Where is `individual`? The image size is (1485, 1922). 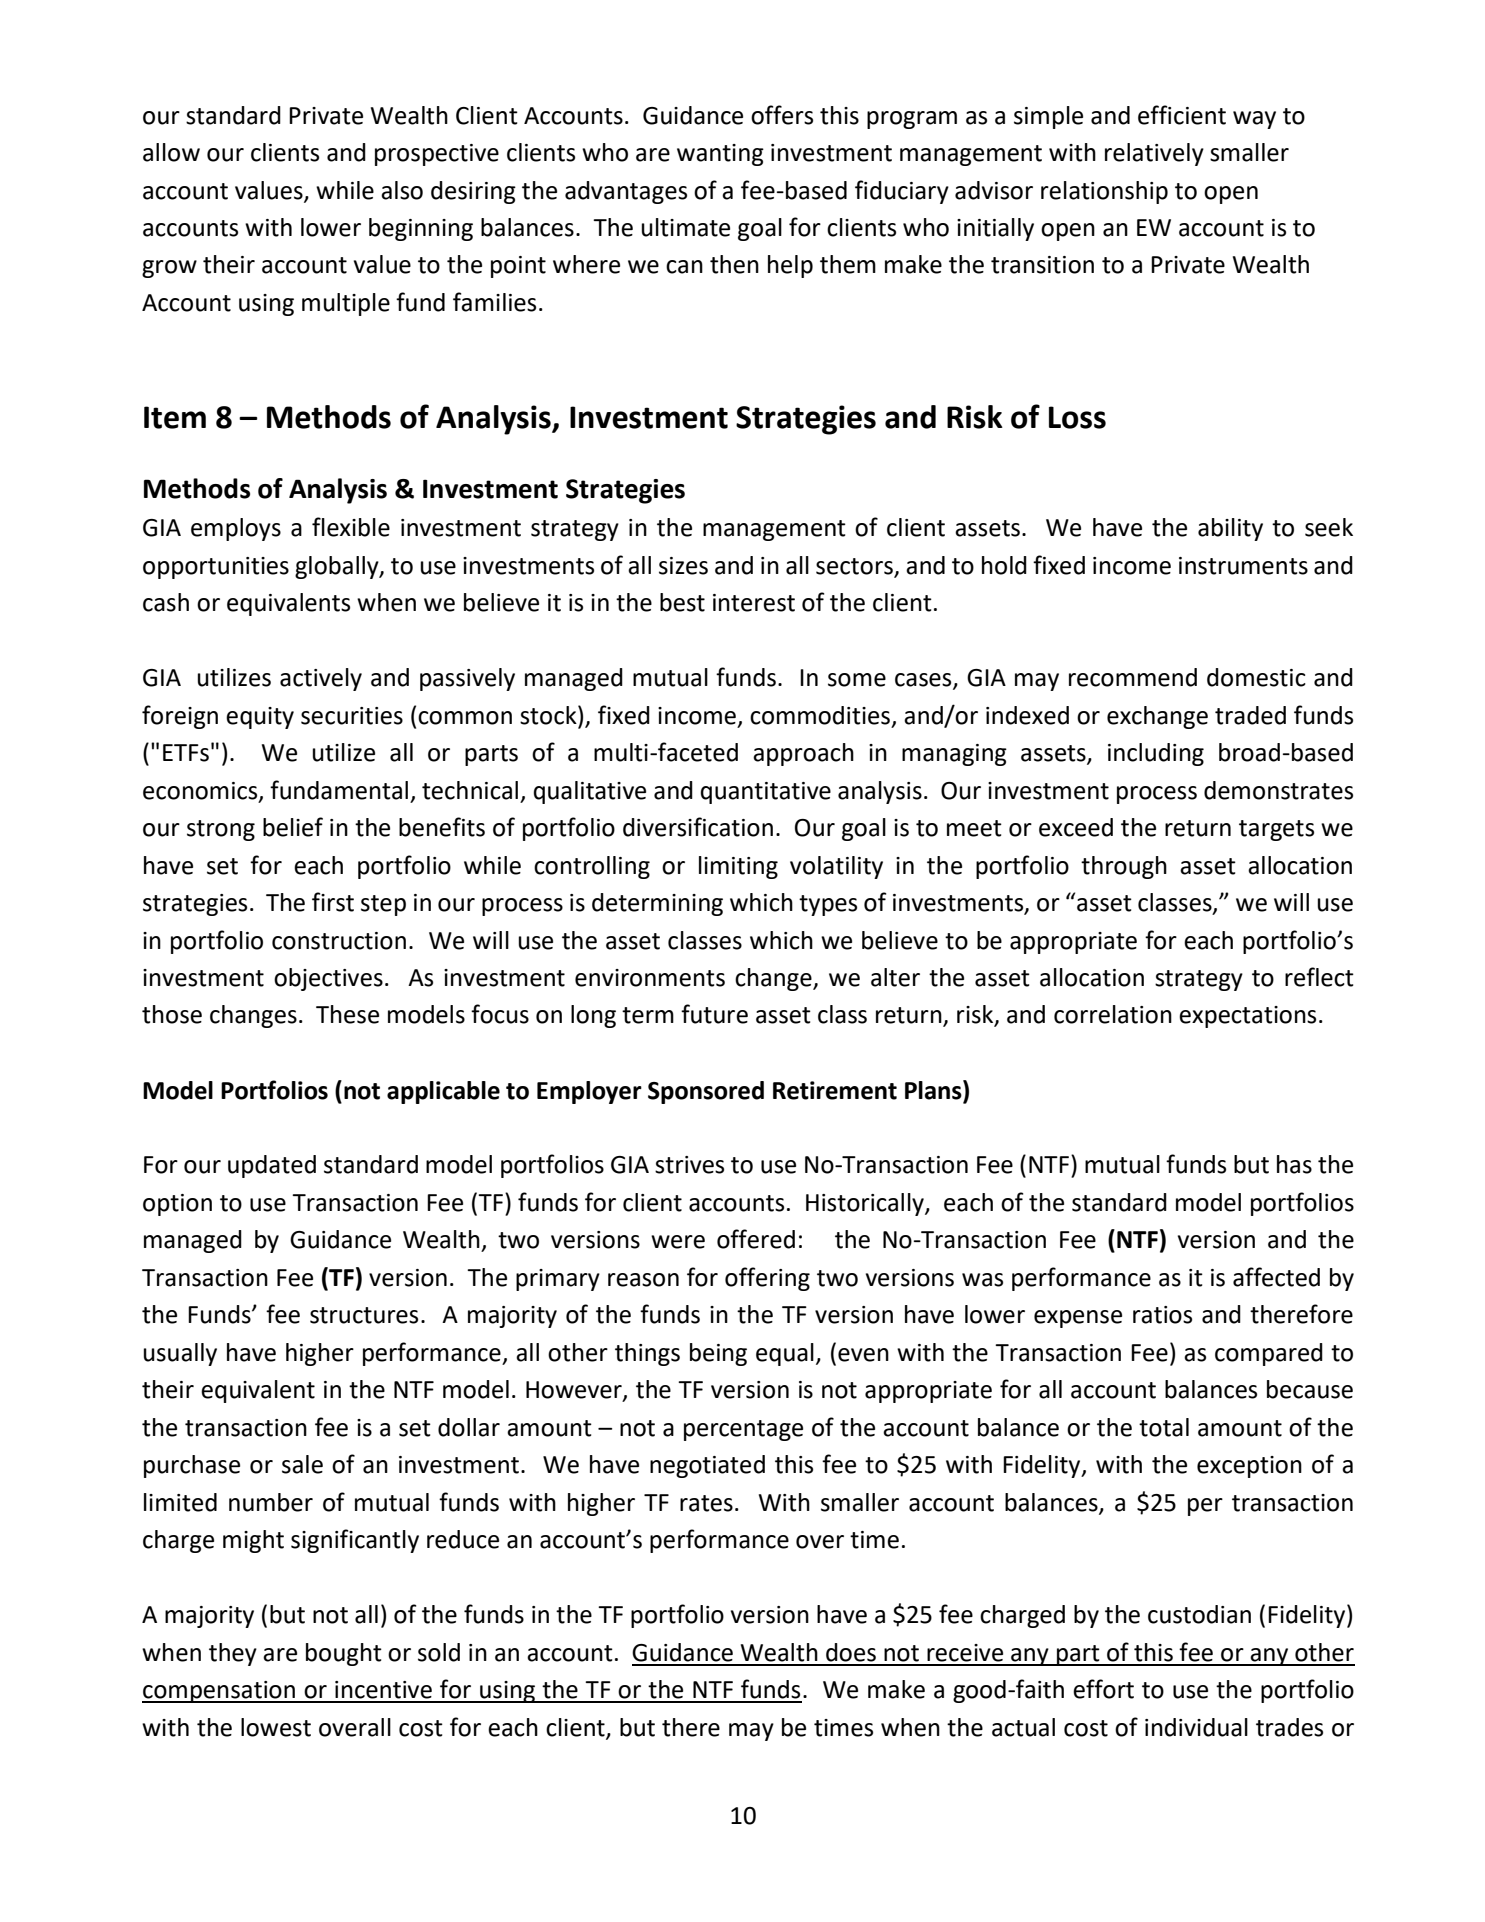
individual is located at coordinates (1196, 1727).
